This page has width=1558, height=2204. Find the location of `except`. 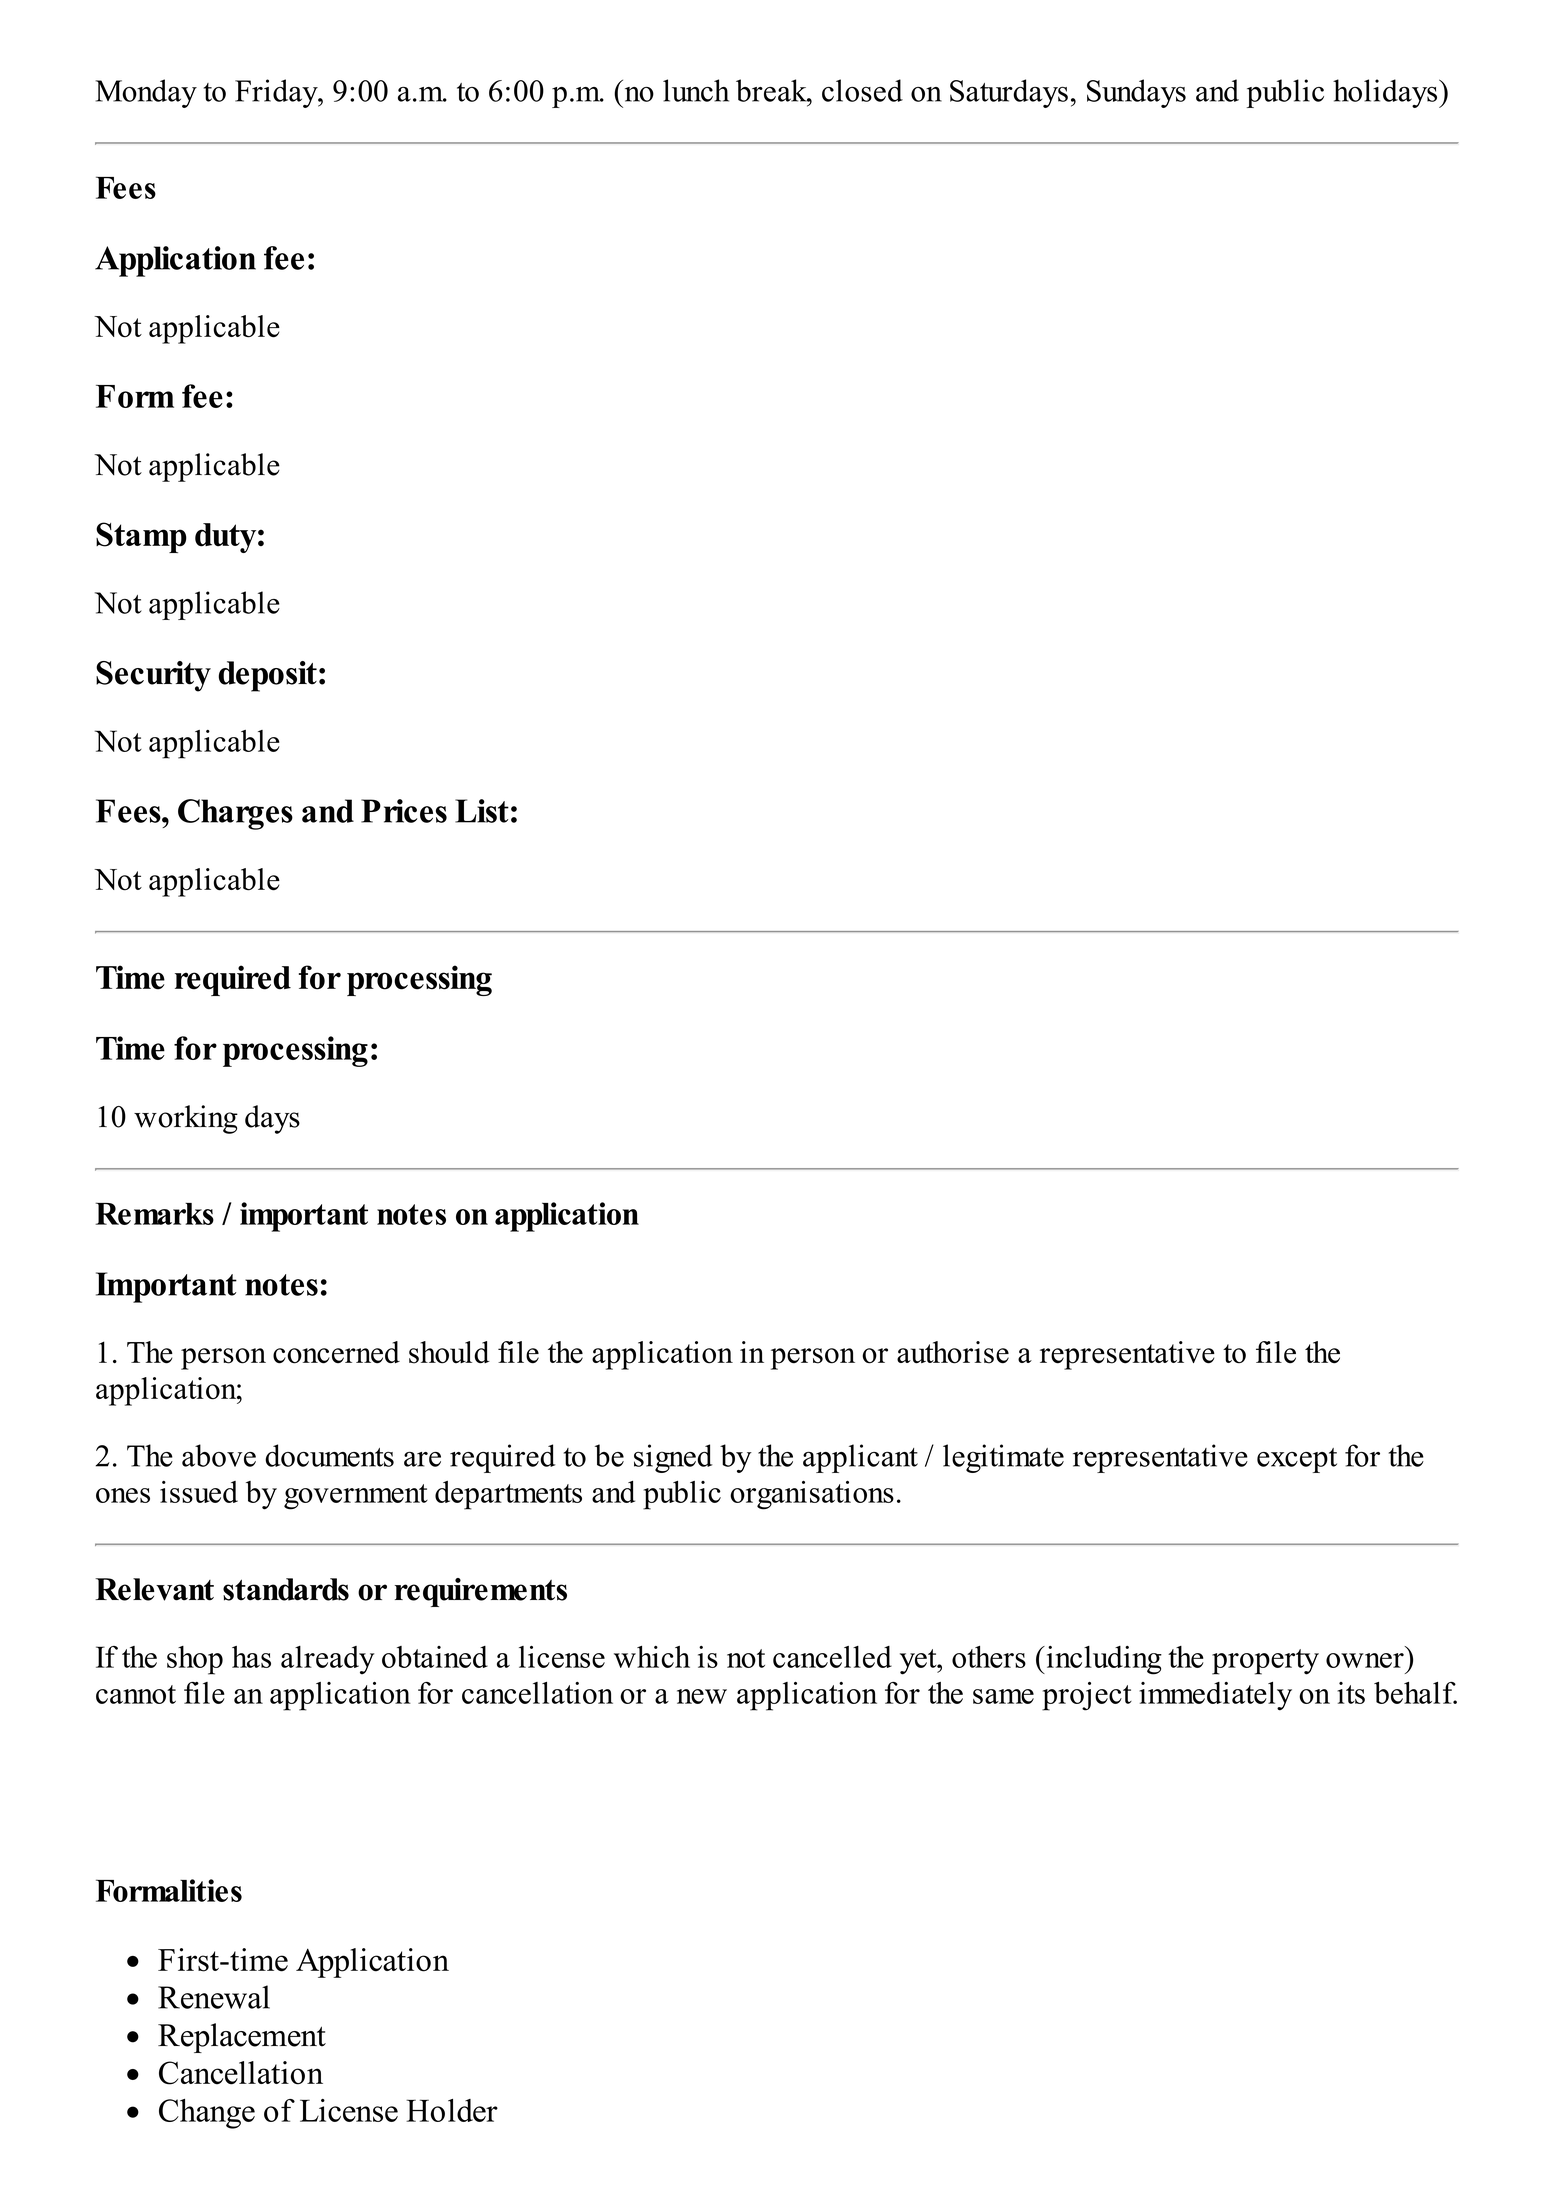

except is located at coordinates (1297, 1460).
